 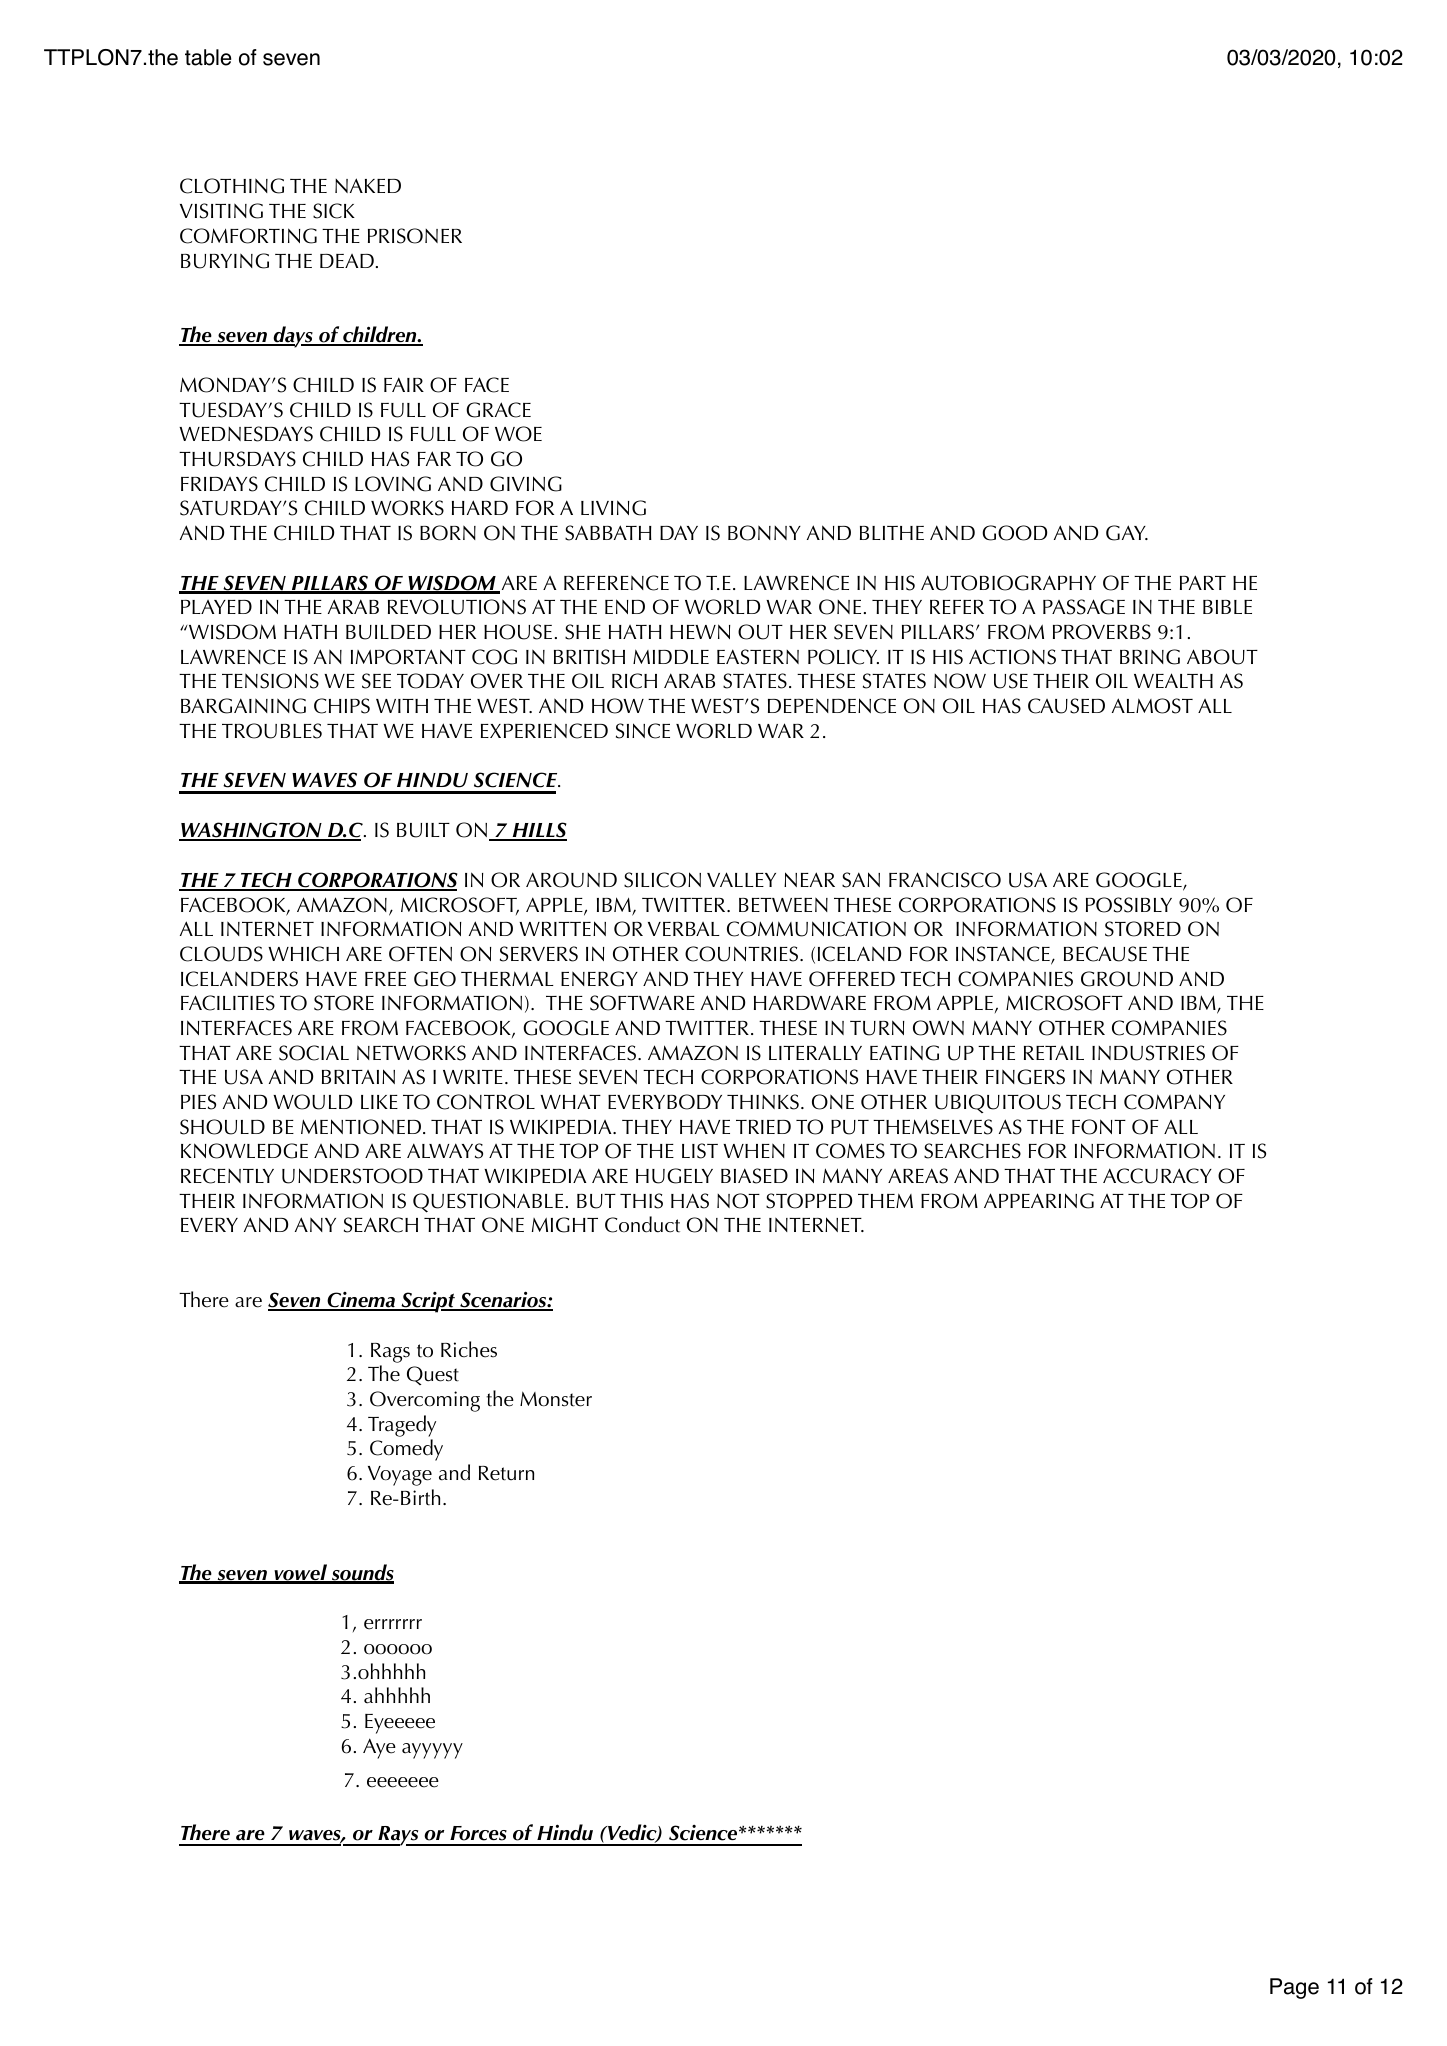 What do you see at coordinates (398, 1836) in the screenshot?
I see `Rays` at bounding box center [398, 1836].
